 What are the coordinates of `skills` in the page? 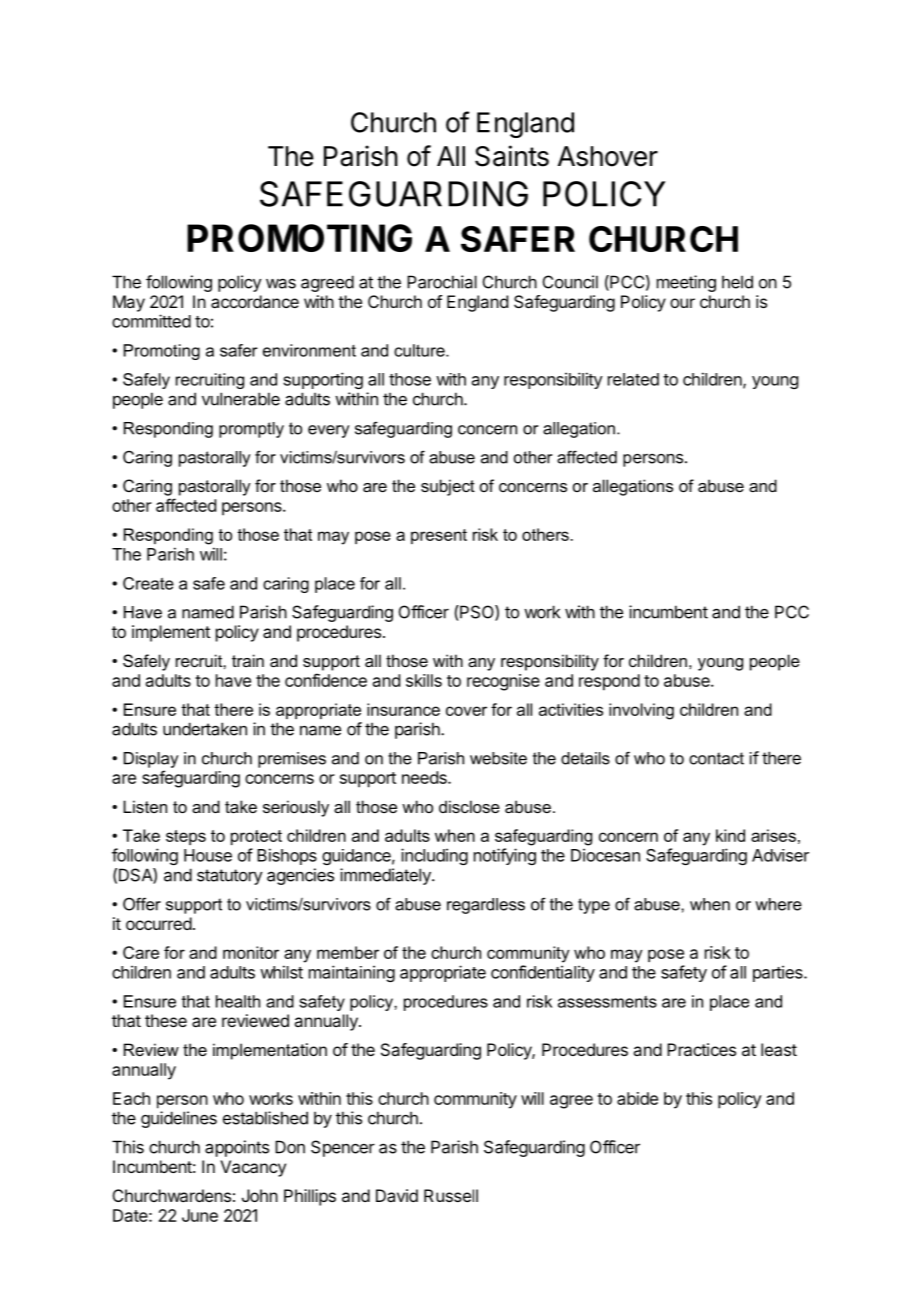 It's located at (424, 680).
